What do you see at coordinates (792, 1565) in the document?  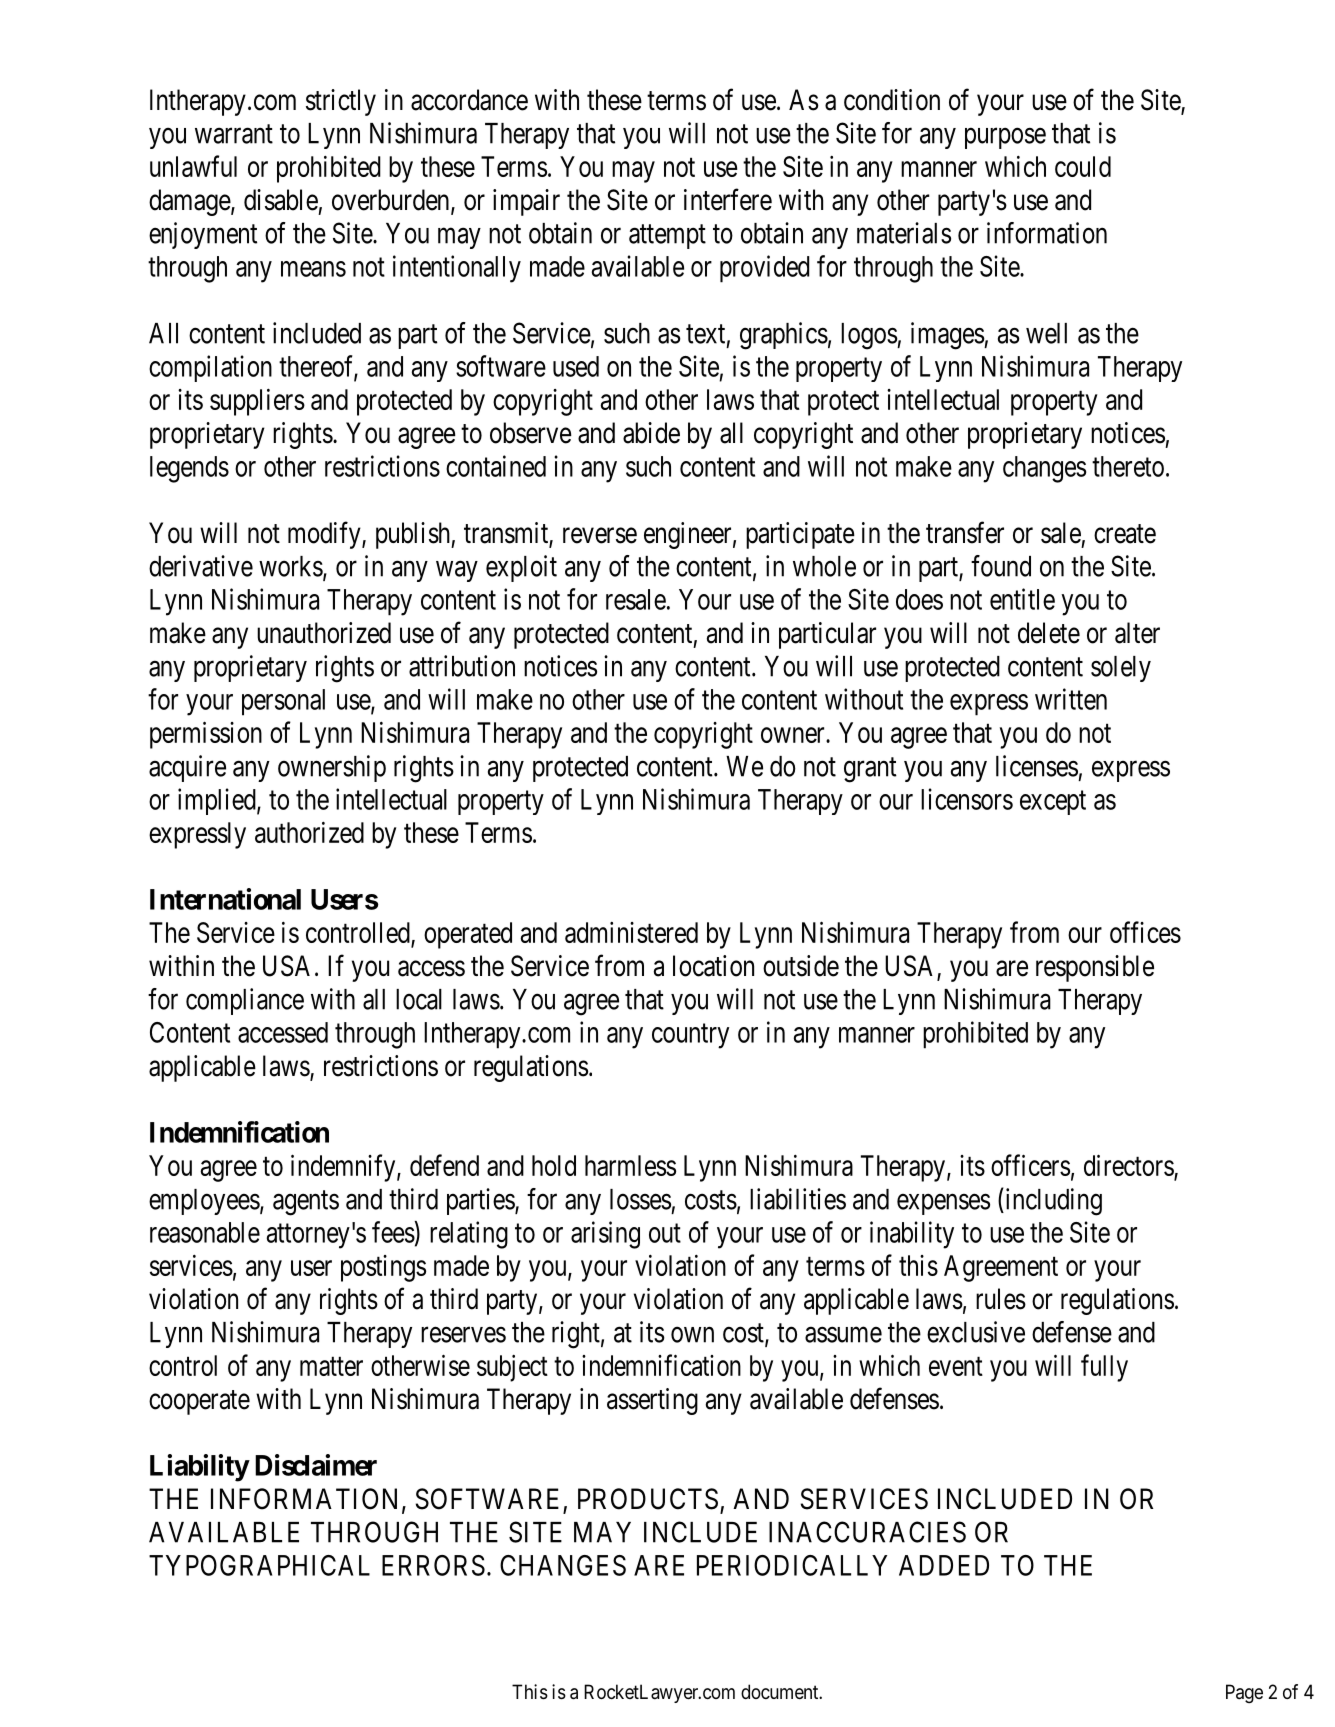 I see `PERIODICALLY` at bounding box center [792, 1565].
